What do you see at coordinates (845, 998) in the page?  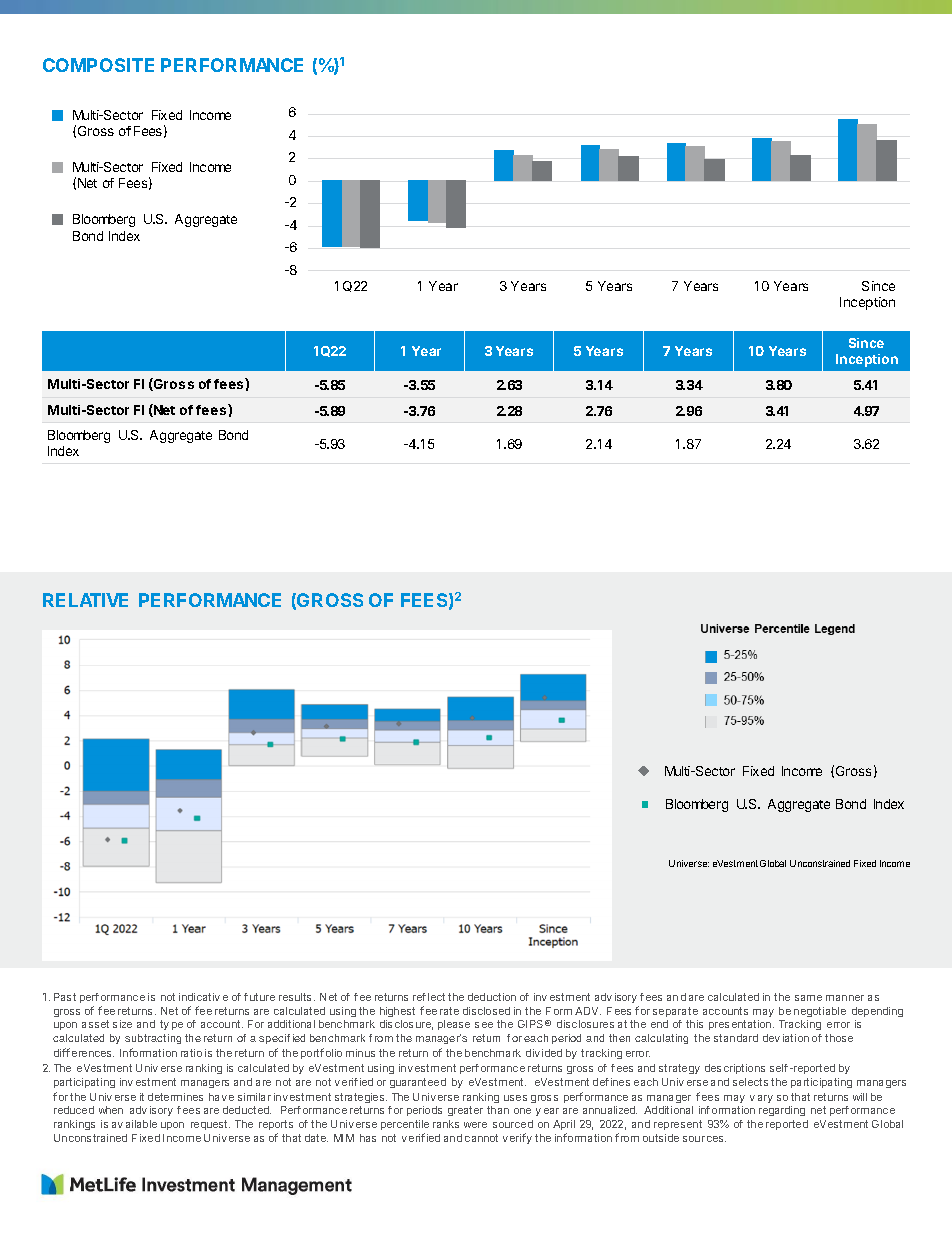 I see `manner` at bounding box center [845, 998].
